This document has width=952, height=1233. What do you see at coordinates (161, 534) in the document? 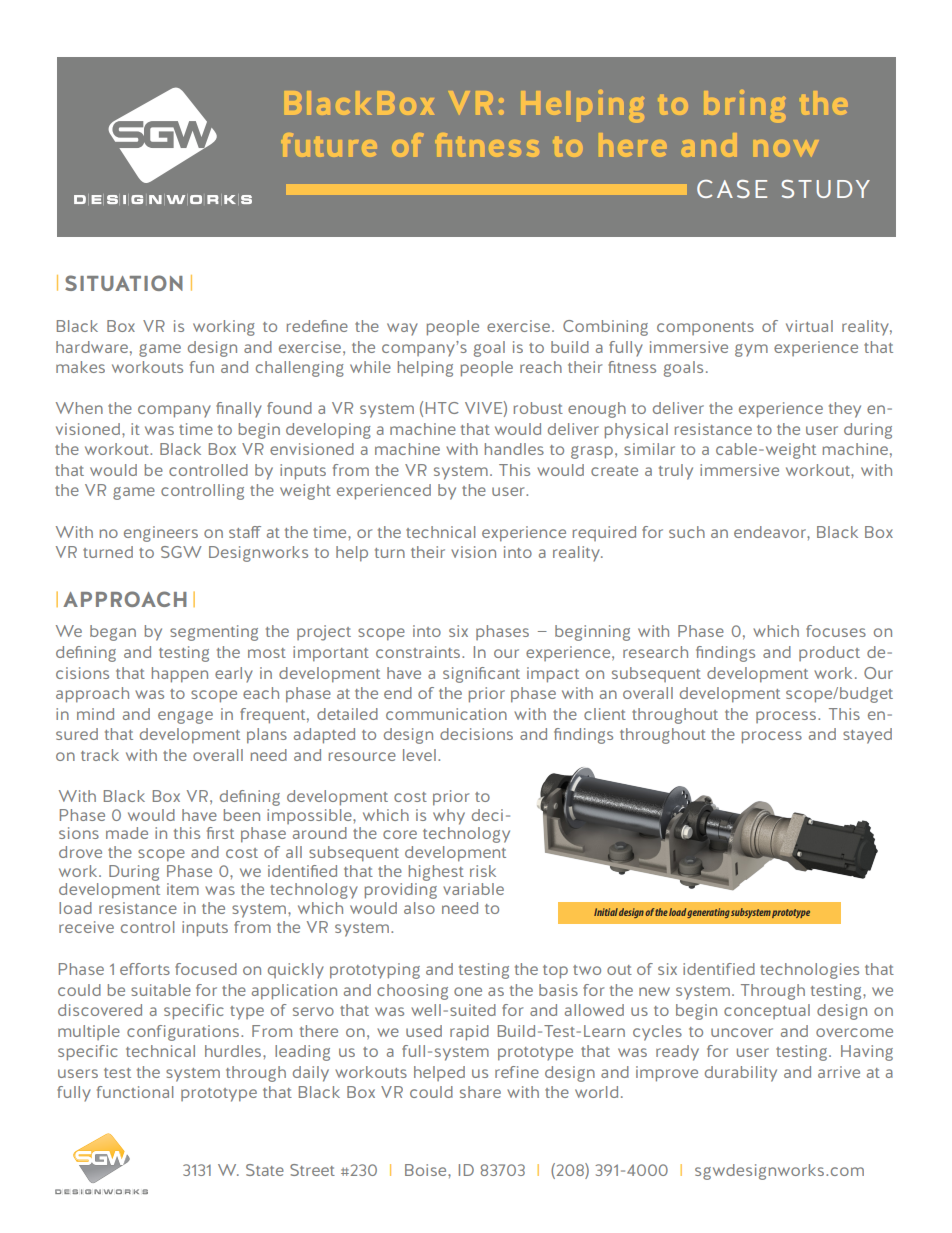
I see `engineers` at bounding box center [161, 534].
